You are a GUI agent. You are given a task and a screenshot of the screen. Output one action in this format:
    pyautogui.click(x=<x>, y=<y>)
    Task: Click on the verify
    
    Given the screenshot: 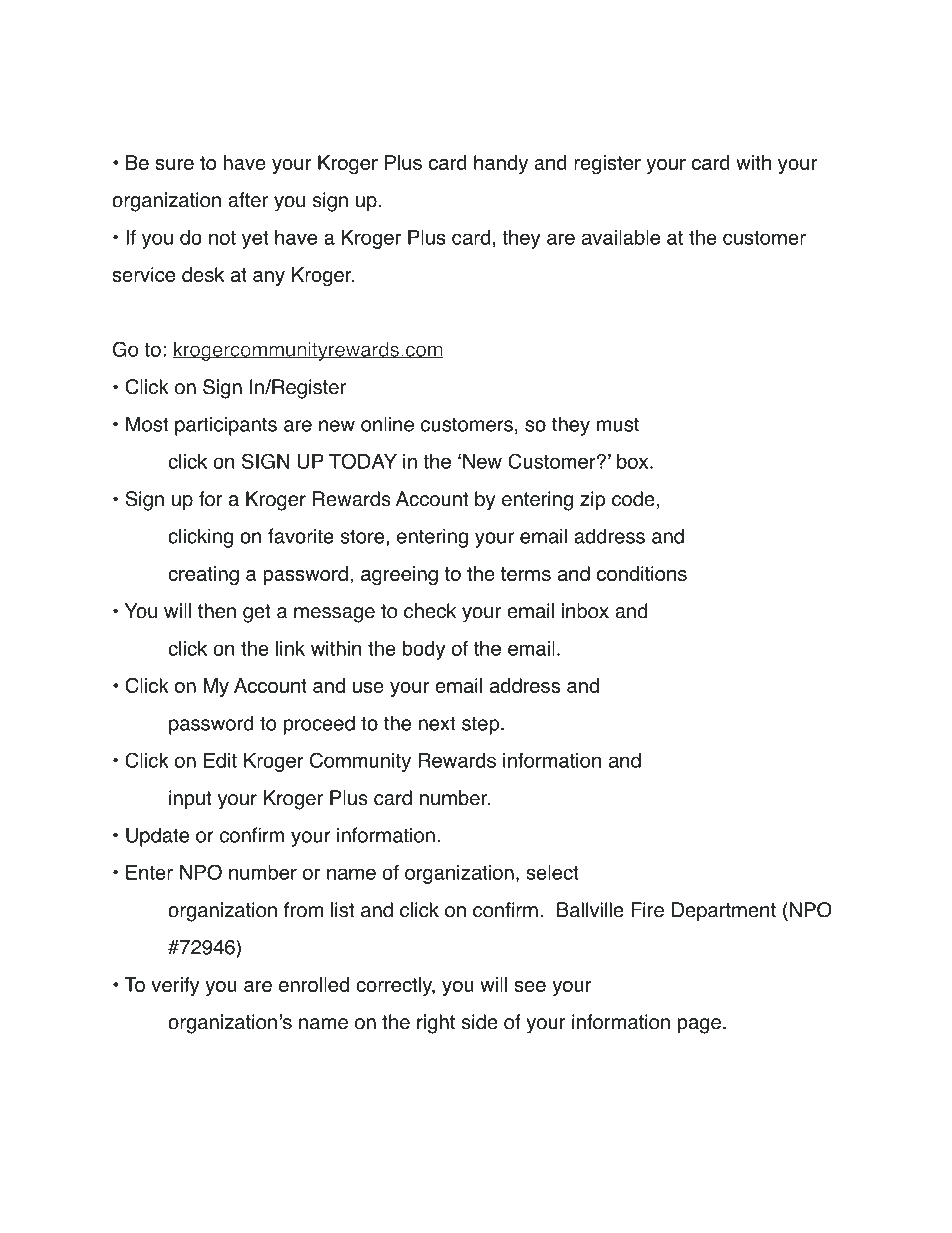 What is the action you would take?
    pyautogui.click(x=175, y=986)
